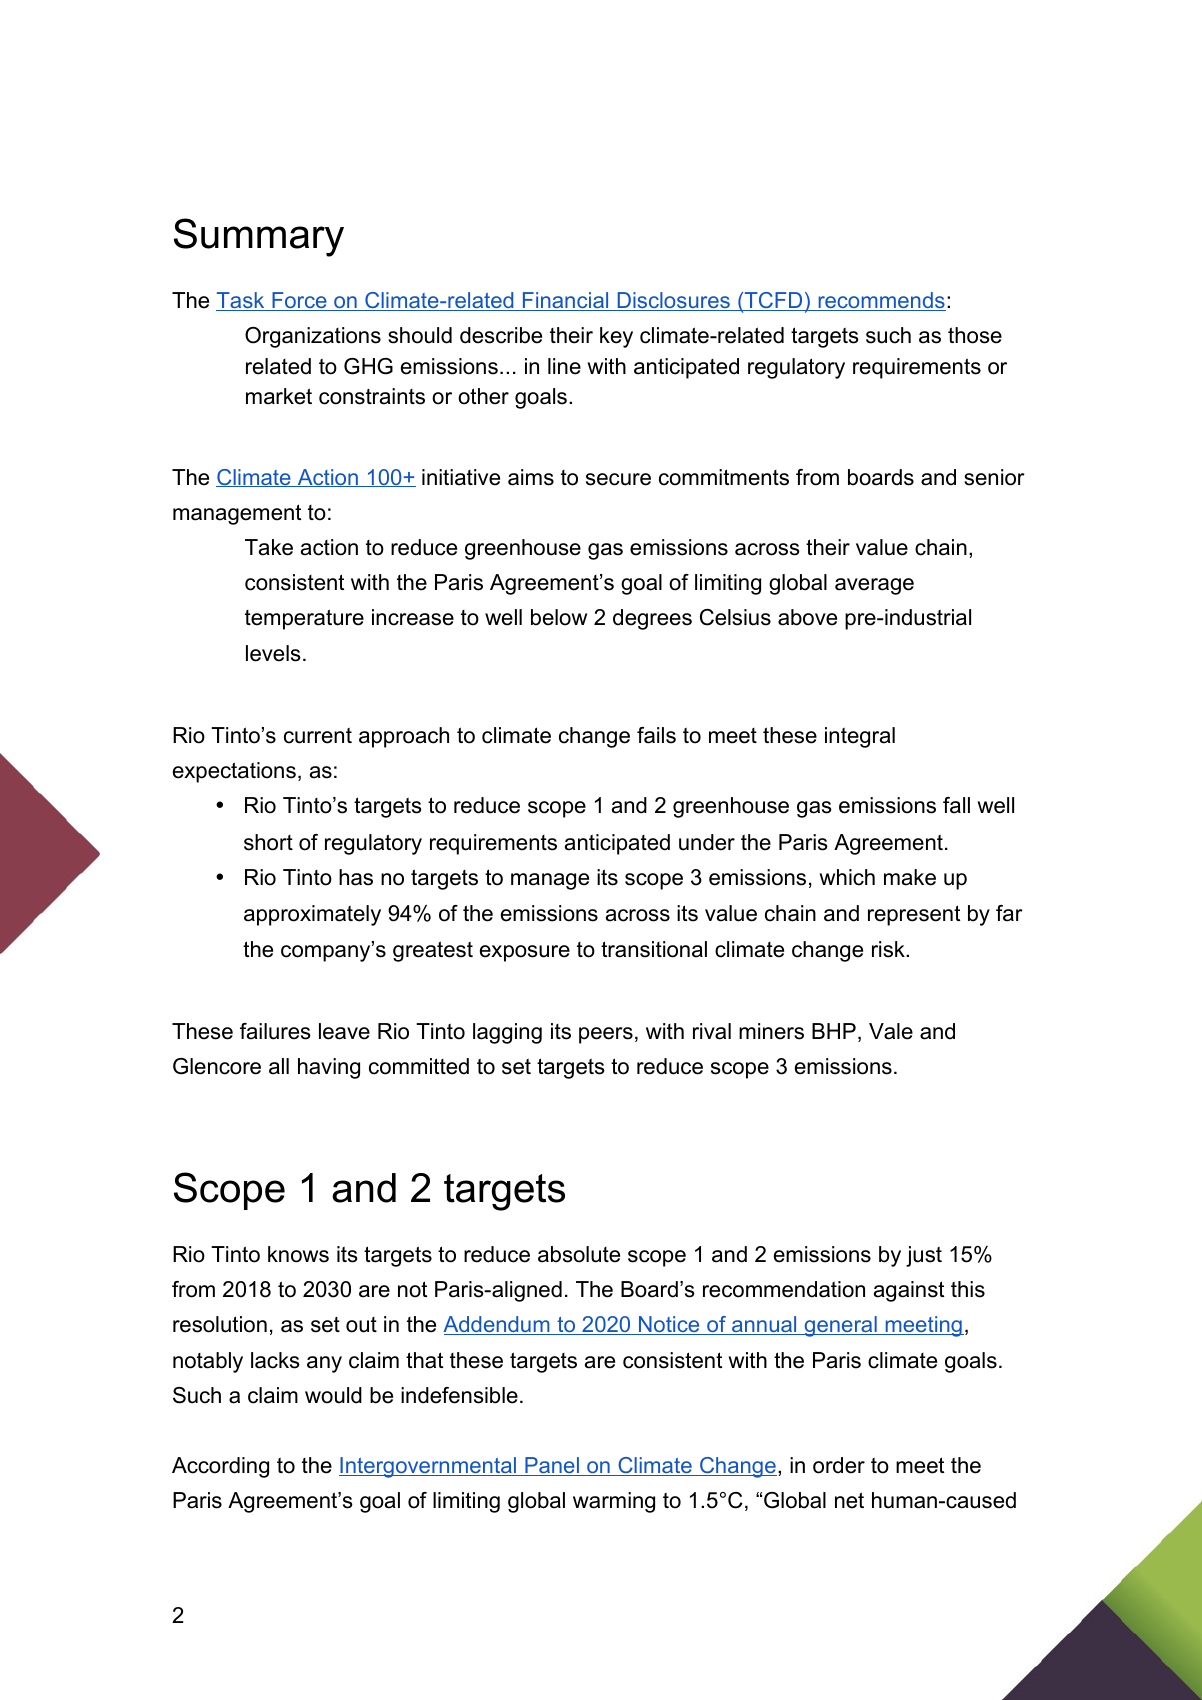 This document has height=1700, width=1202. Describe the element at coordinates (299, 301) in the document. I see `Force` at that location.
